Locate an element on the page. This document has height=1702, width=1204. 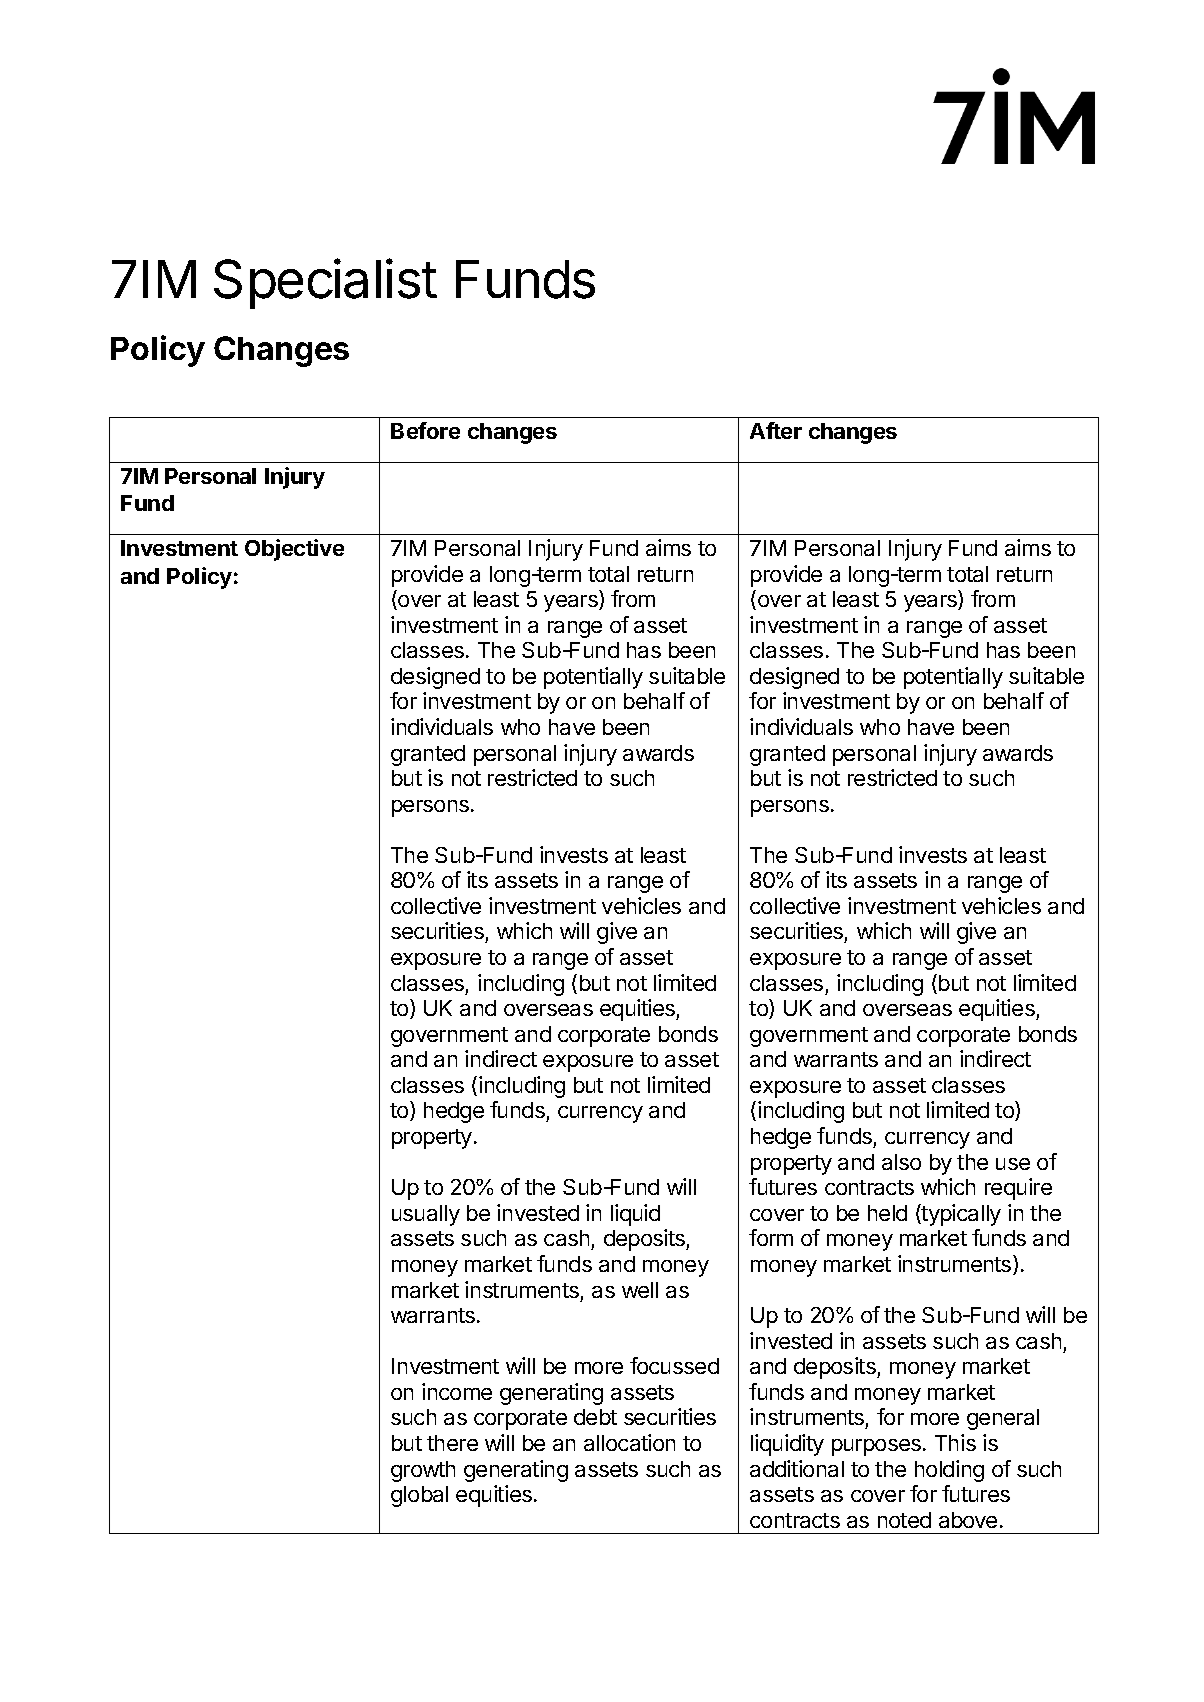
allocation is located at coordinates (629, 1442).
